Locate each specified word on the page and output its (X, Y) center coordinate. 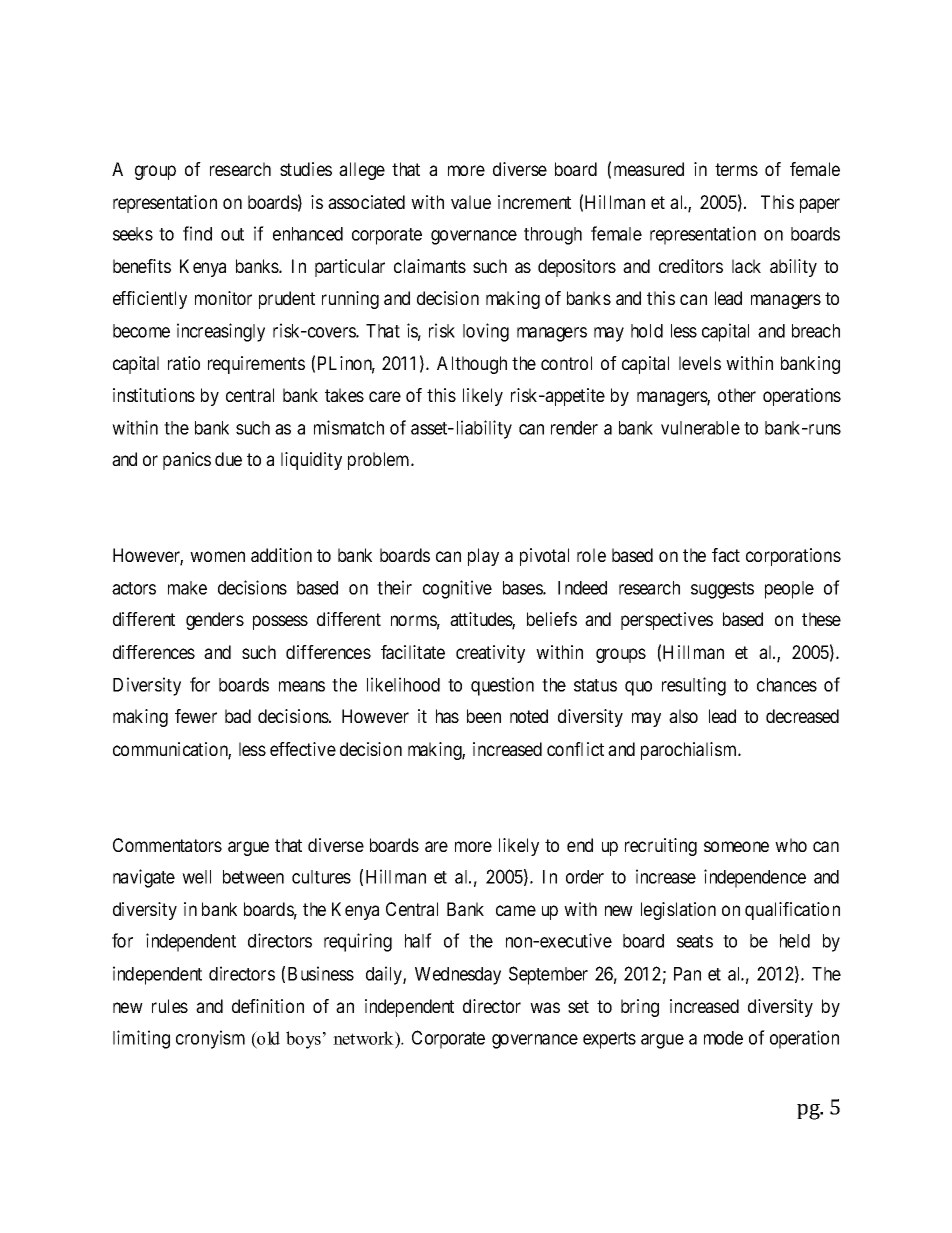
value (471, 202)
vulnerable (700, 428)
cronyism (210, 1039)
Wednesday (458, 976)
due (228, 459)
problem (380, 461)
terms (736, 169)
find (197, 233)
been (484, 716)
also (683, 716)
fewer (196, 716)
